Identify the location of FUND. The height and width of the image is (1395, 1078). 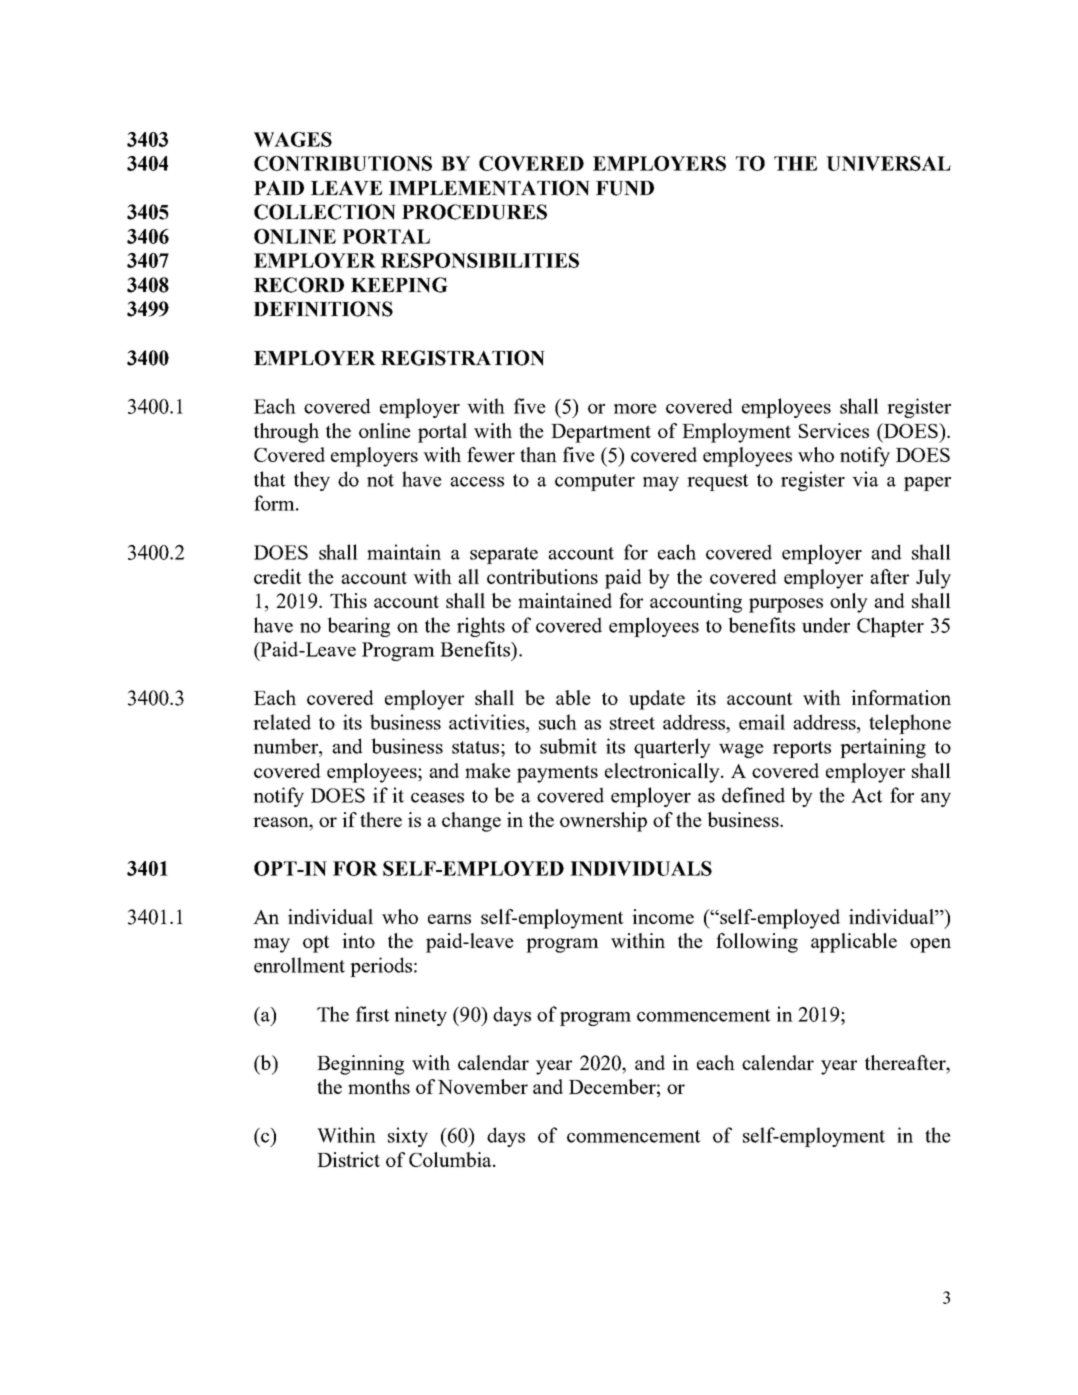
(625, 188).
